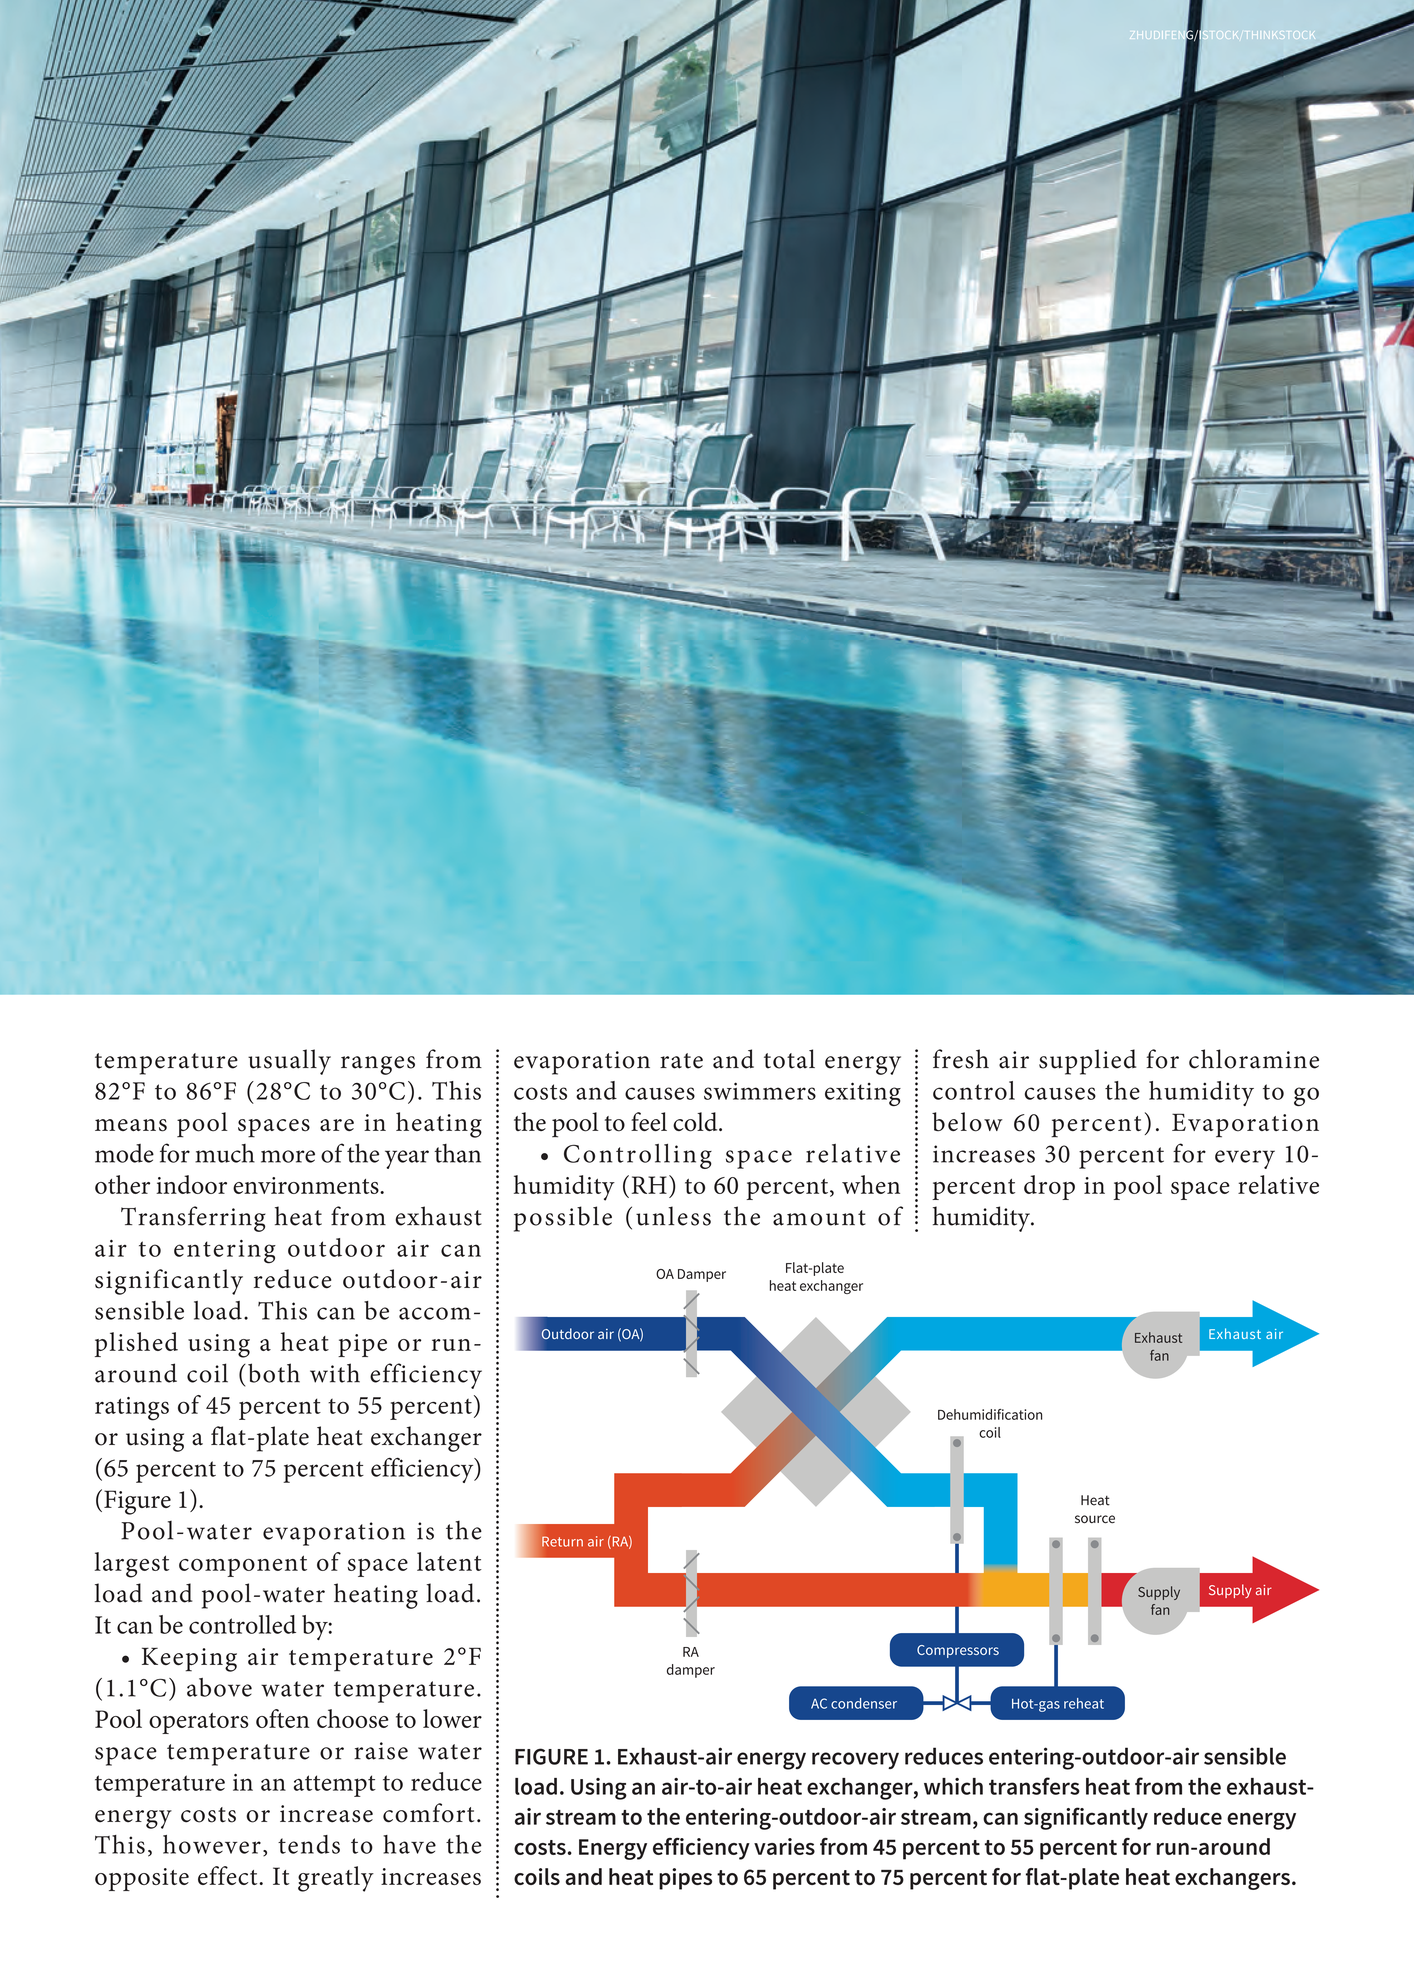  What do you see at coordinates (681, 1061) in the screenshot?
I see `rate` at bounding box center [681, 1061].
